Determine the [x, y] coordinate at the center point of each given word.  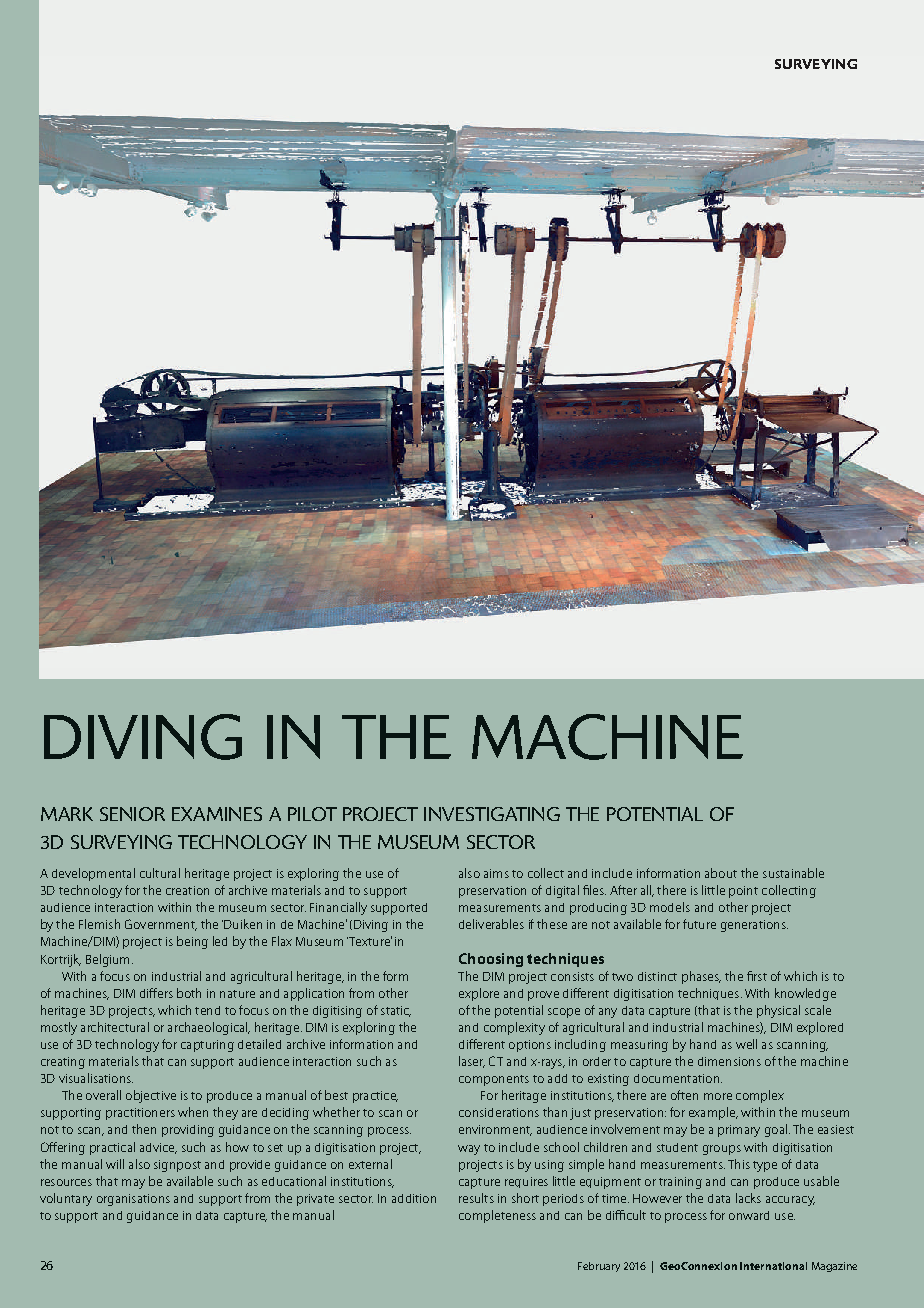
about [721, 873]
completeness [497, 1216]
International [773, 1266]
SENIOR [132, 814]
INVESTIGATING [492, 814]
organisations [133, 1200]
